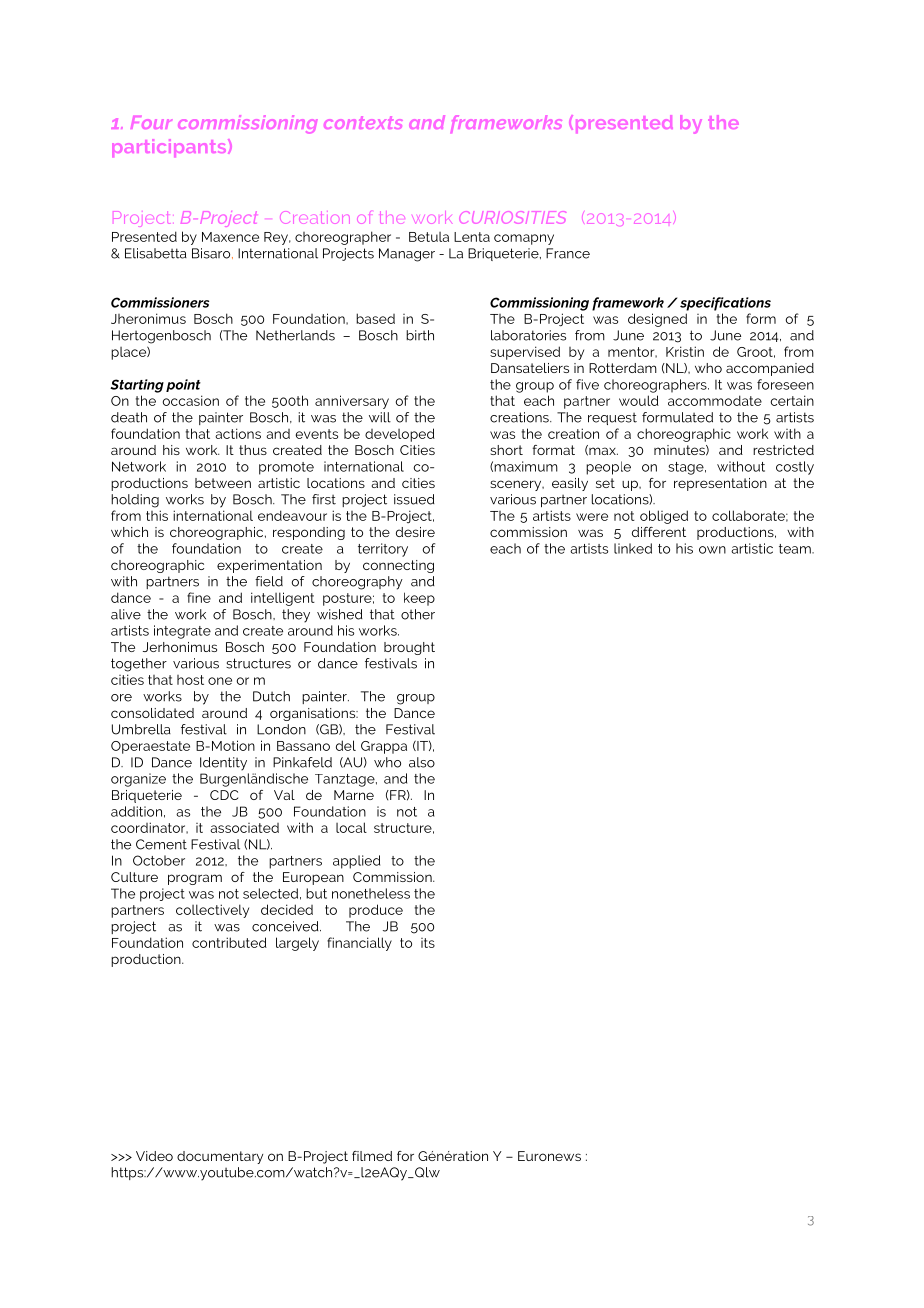 Image resolution: width=924 pixels, height=1308 pixels. Describe the element at coordinates (720, 484) in the screenshot. I see `representation` at that location.
